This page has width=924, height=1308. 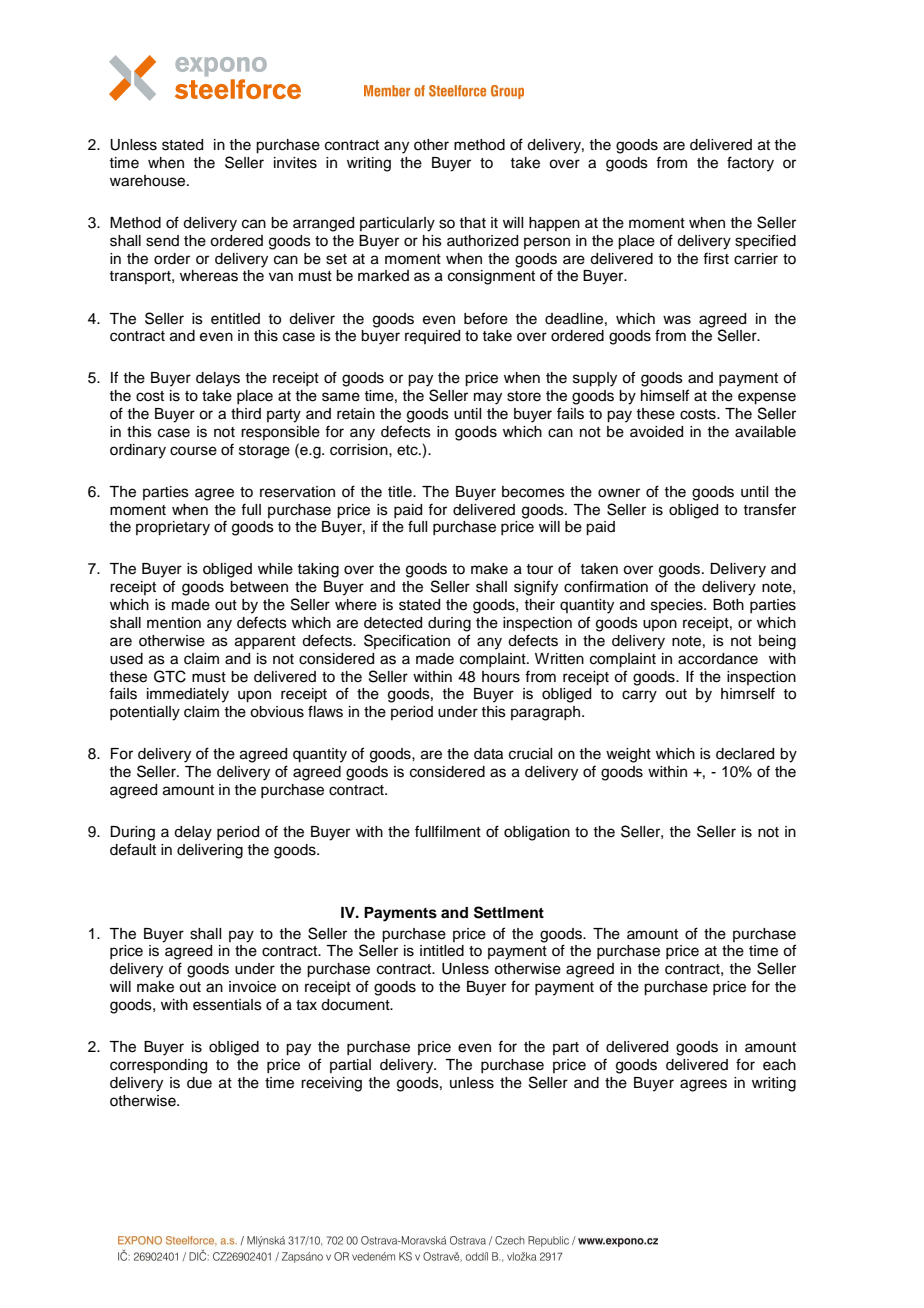 I want to click on each, so click(x=779, y=1065).
